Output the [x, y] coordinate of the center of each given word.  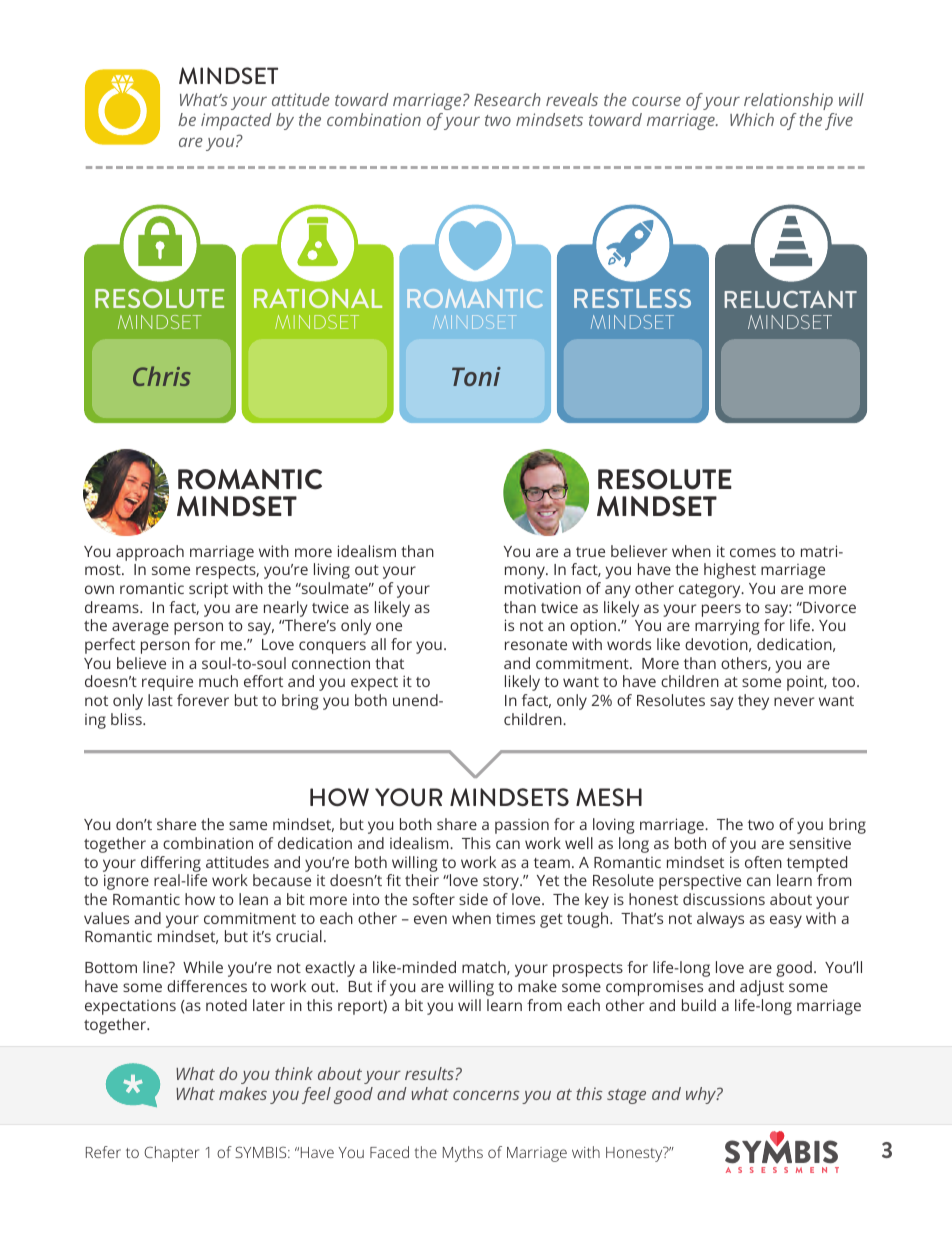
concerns [486, 1095]
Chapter [171, 1154]
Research [507, 99]
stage [626, 1096]
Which [752, 119]
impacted [236, 121]
